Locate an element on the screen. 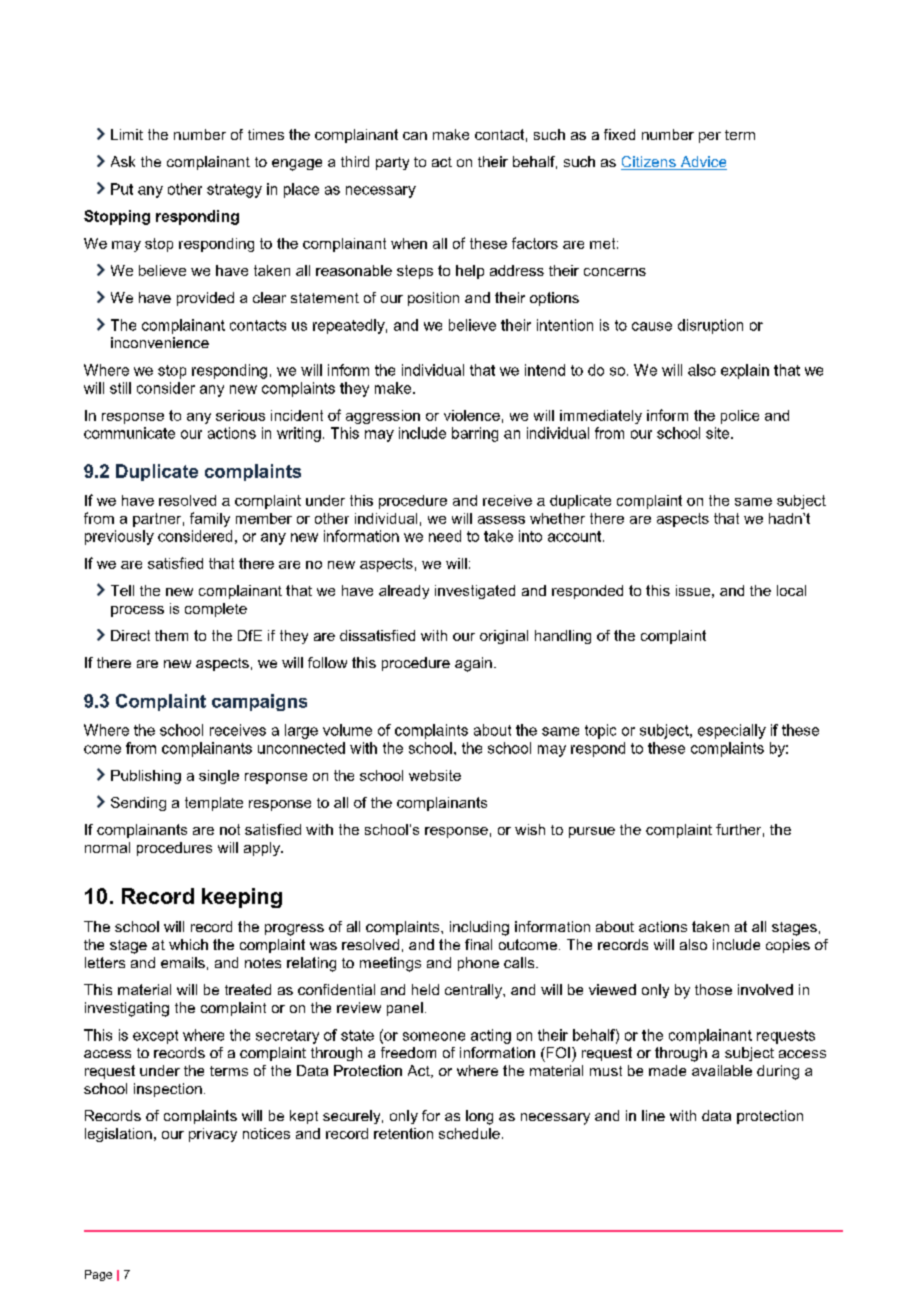 The height and width of the screenshot is (1309, 924). including is located at coordinates (479, 928).
